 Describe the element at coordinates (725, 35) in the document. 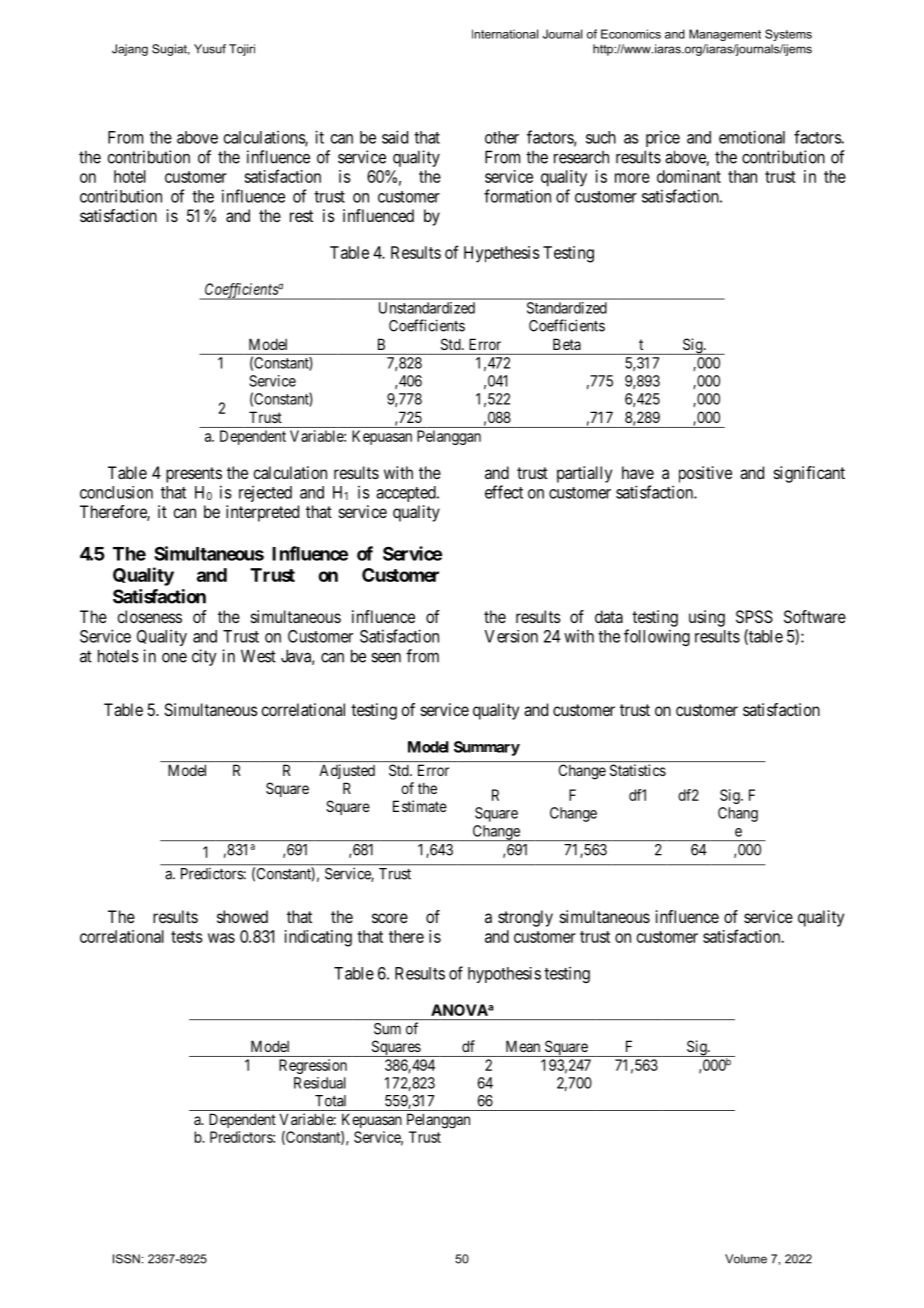

I see `Management` at that location.
